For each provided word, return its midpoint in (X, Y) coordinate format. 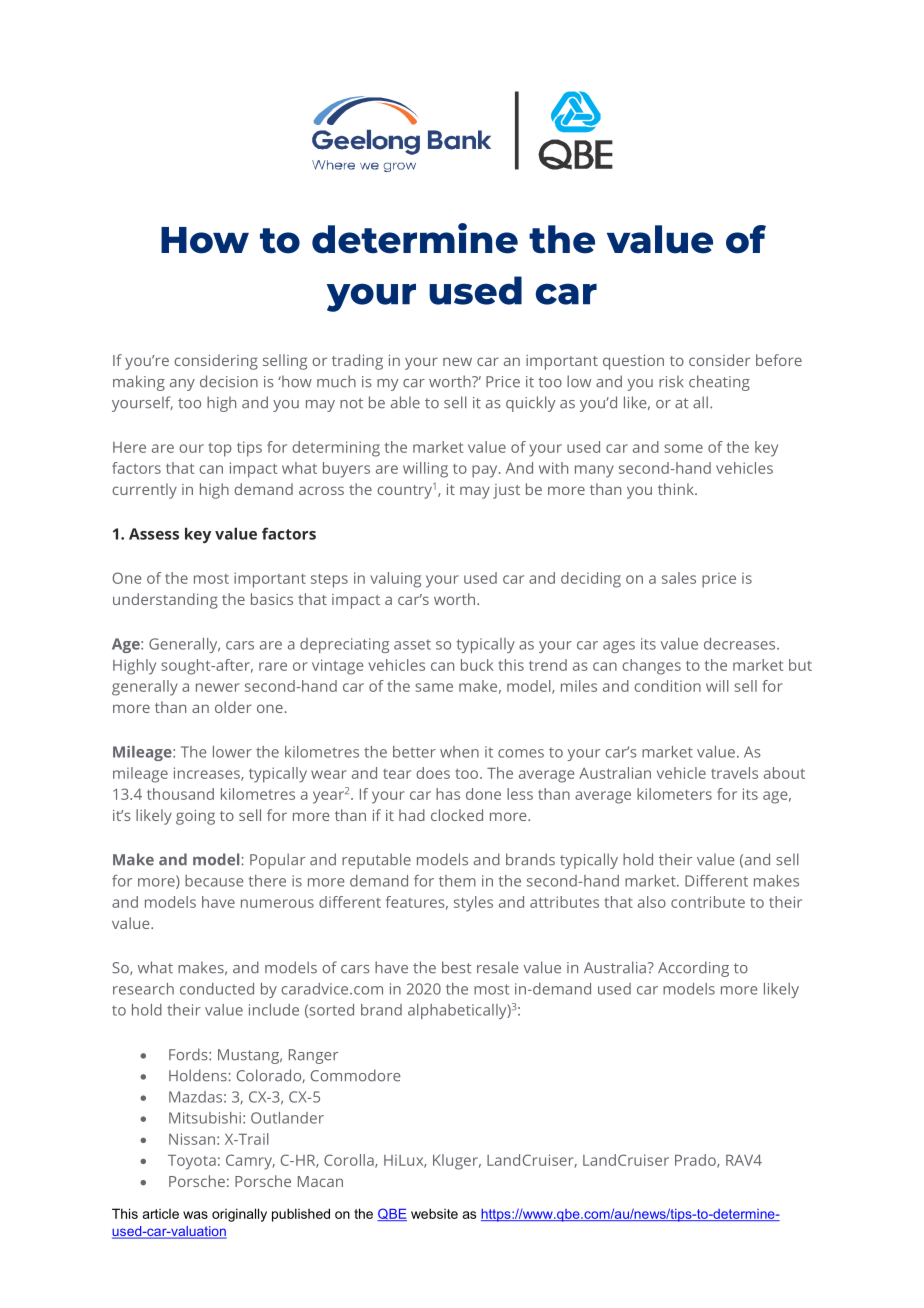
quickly (530, 404)
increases (208, 774)
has (448, 794)
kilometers (674, 794)
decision (229, 381)
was (195, 1215)
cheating (719, 383)
